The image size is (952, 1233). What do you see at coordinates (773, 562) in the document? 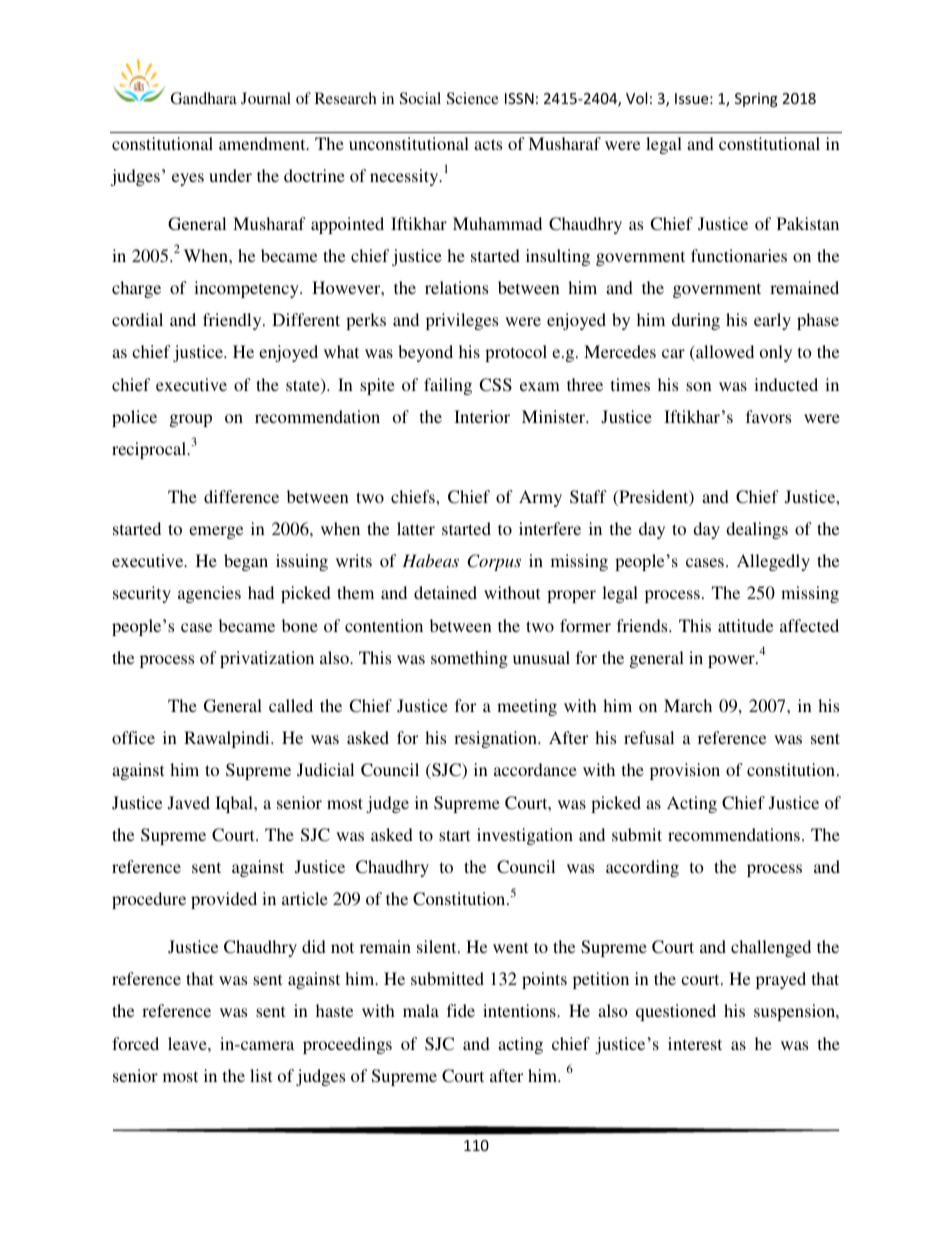
I see `Allegedly` at bounding box center [773, 562].
